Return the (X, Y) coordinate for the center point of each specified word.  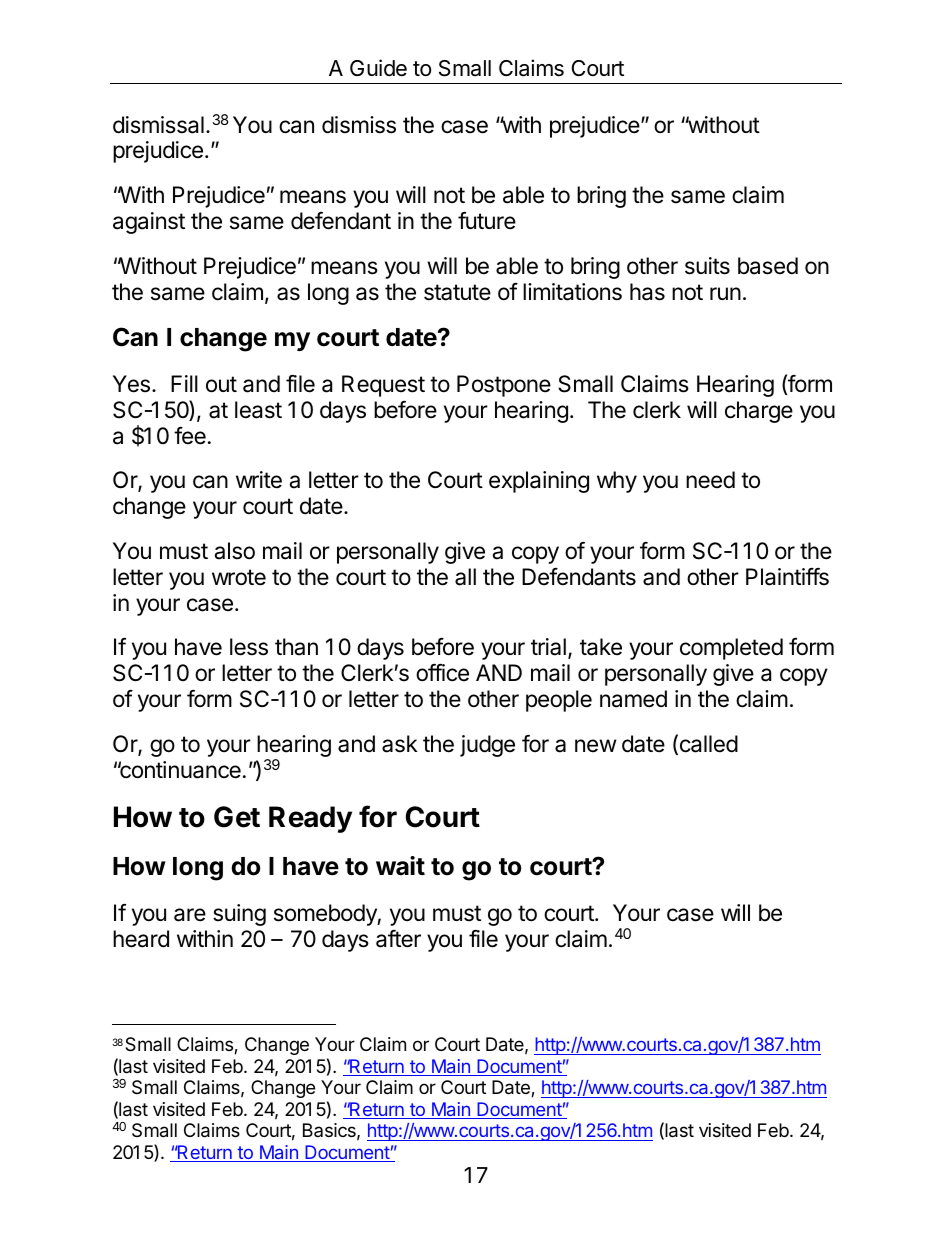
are (190, 915)
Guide (378, 68)
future (487, 221)
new (596, 746)
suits (707, 266)
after (398, 939)
